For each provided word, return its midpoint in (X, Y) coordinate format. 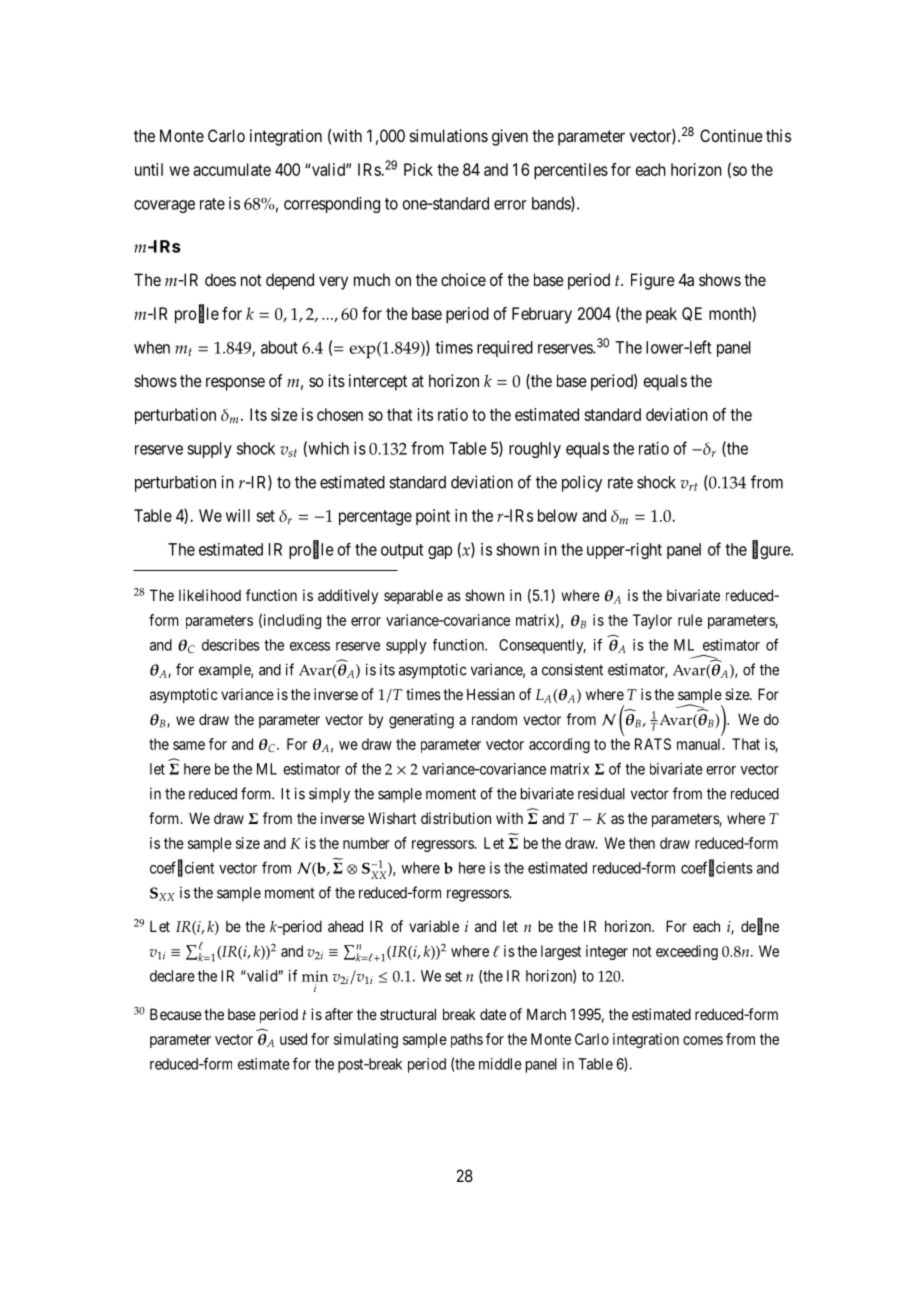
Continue (731, 135)
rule (690, 620)
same (189, 745)
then (642, 843)
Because (176, 1014)
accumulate (232, 169)
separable (413, 596)
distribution (456, 818)
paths (467, 1040)
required (505, 349)
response (235, 384)
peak (661, 315)
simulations (449, 135)
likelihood (210, 595)
